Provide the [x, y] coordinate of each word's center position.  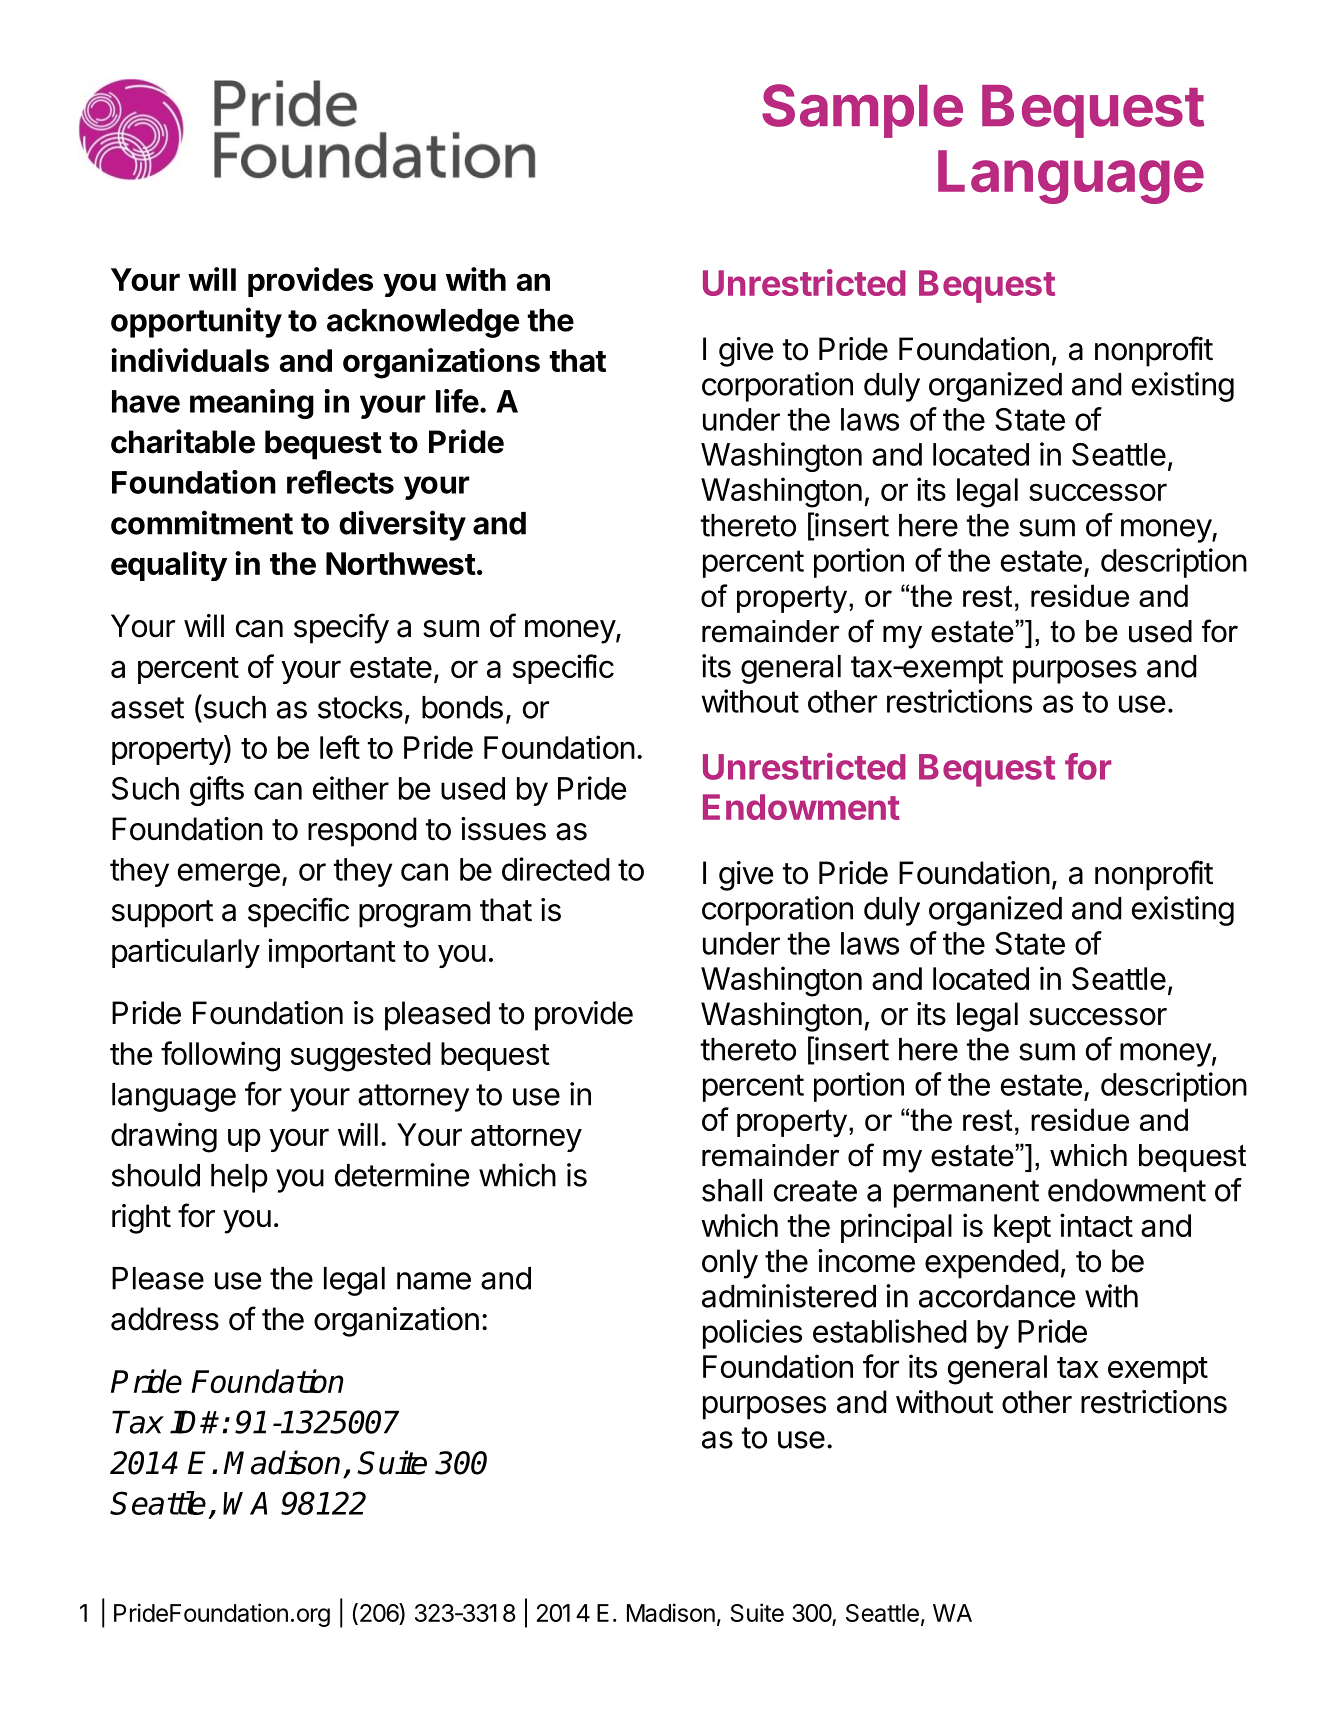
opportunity [196, 322]
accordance [997, 1296]
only [730, 1264]
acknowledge [423, 323]
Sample [862, 111]
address [165, 1319]
